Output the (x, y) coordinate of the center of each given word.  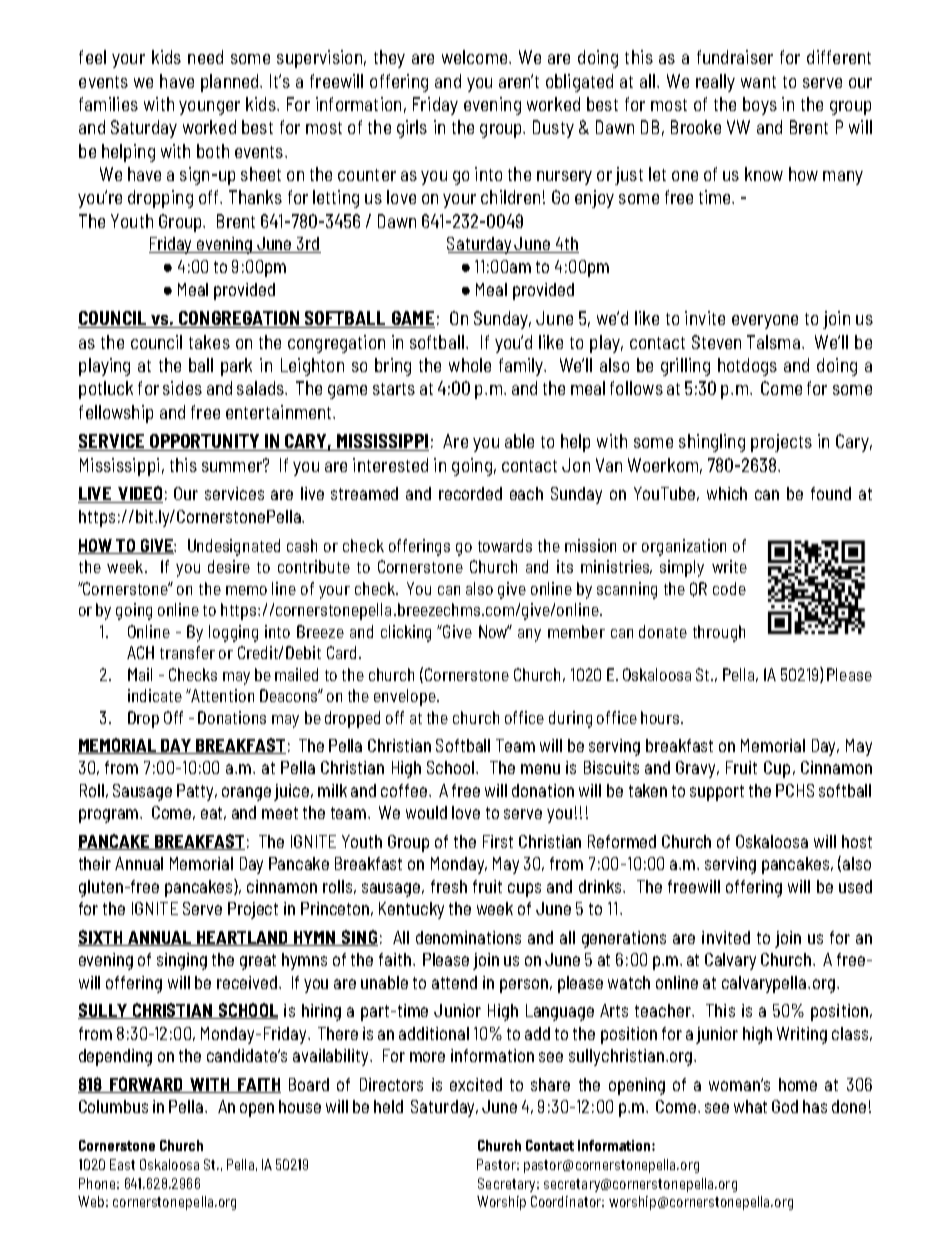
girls (412, 129)
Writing (802, 1035)
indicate (155, 695)
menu (540, 769)
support (717, 793)
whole (470, 365)
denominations (468, 937)
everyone (765, 322)
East (122, 1164)
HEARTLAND (242, 938)
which (727, 493)
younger (209, 108)
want (758, 82)
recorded (470, 493)
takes (209, 342)
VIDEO (139, 494)
